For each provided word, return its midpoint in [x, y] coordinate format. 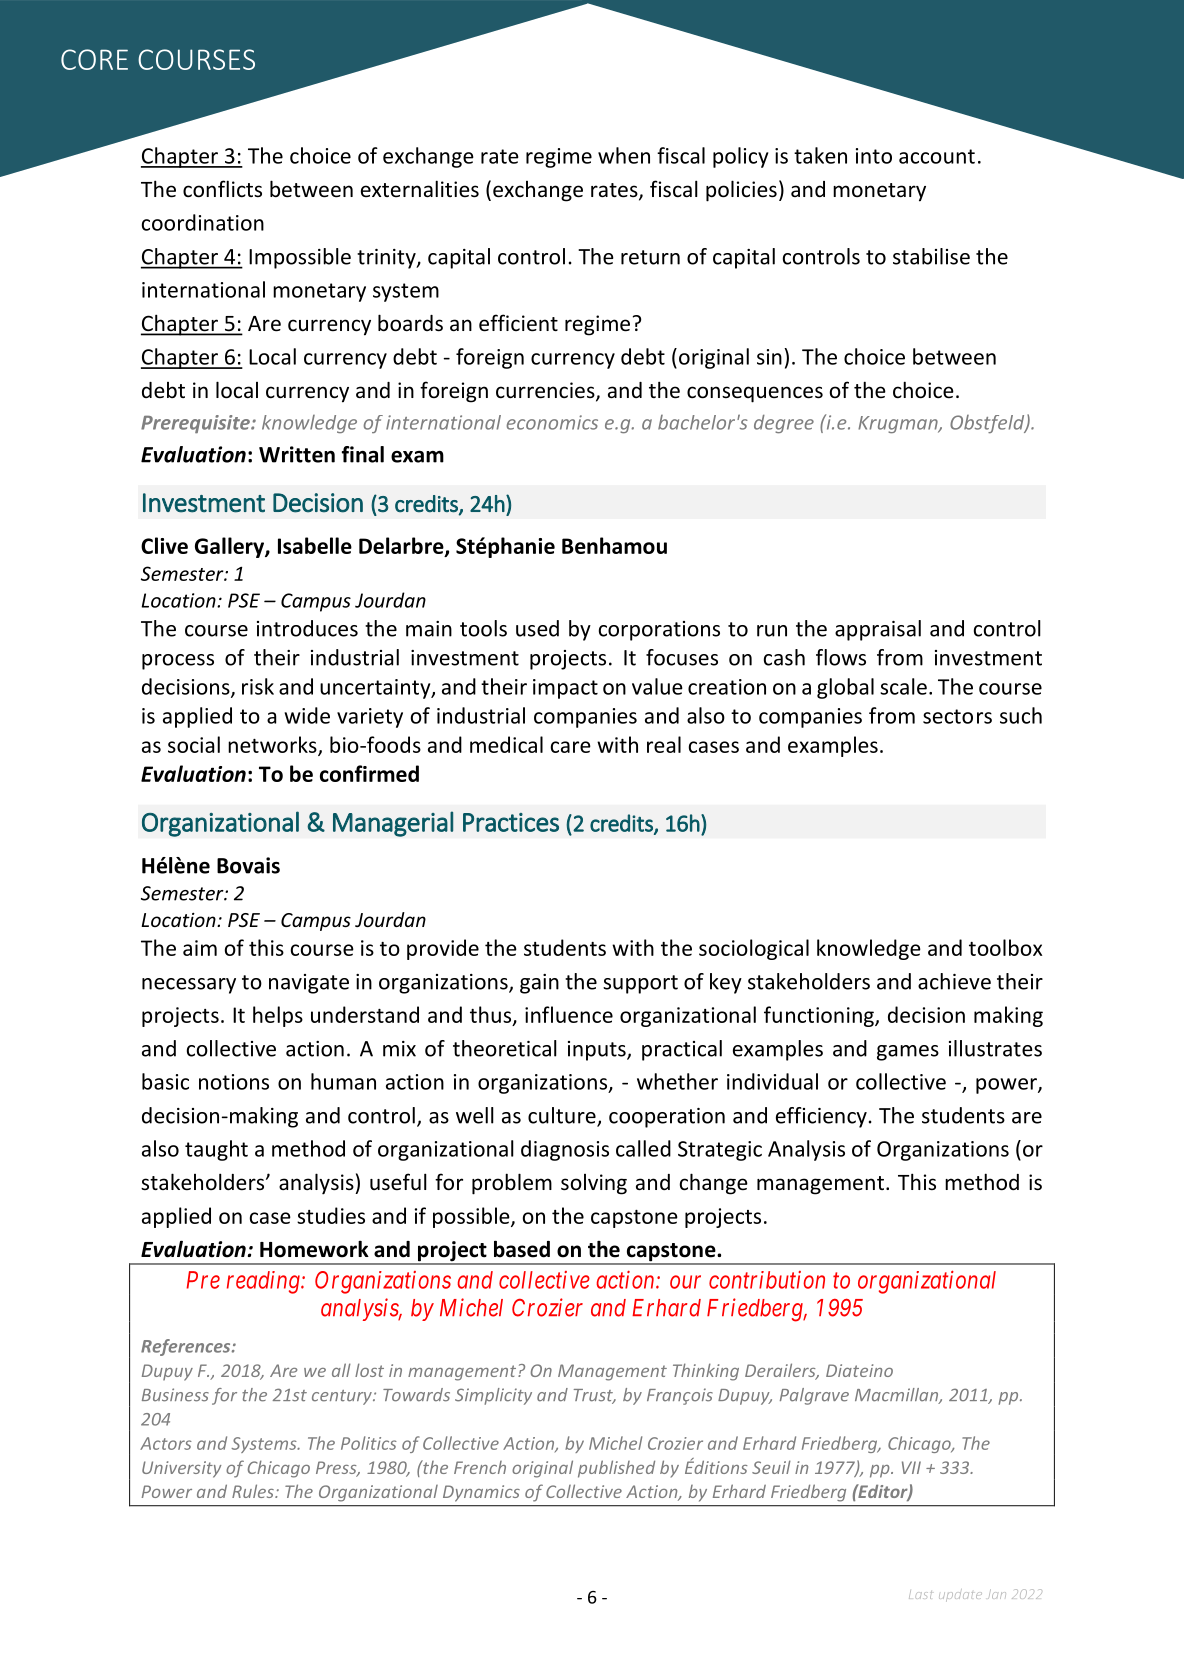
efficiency [821, 1117]
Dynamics [481, 1493]
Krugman [899, 424]
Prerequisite [196, 424]
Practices [511, 822]
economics [552, 422]
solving [594, 1184]
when [624, 155]
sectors [957, 716]
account [937, 156]
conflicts [222, 189]
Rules [254, 1491]
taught [216, 1150]
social [194, 744]
